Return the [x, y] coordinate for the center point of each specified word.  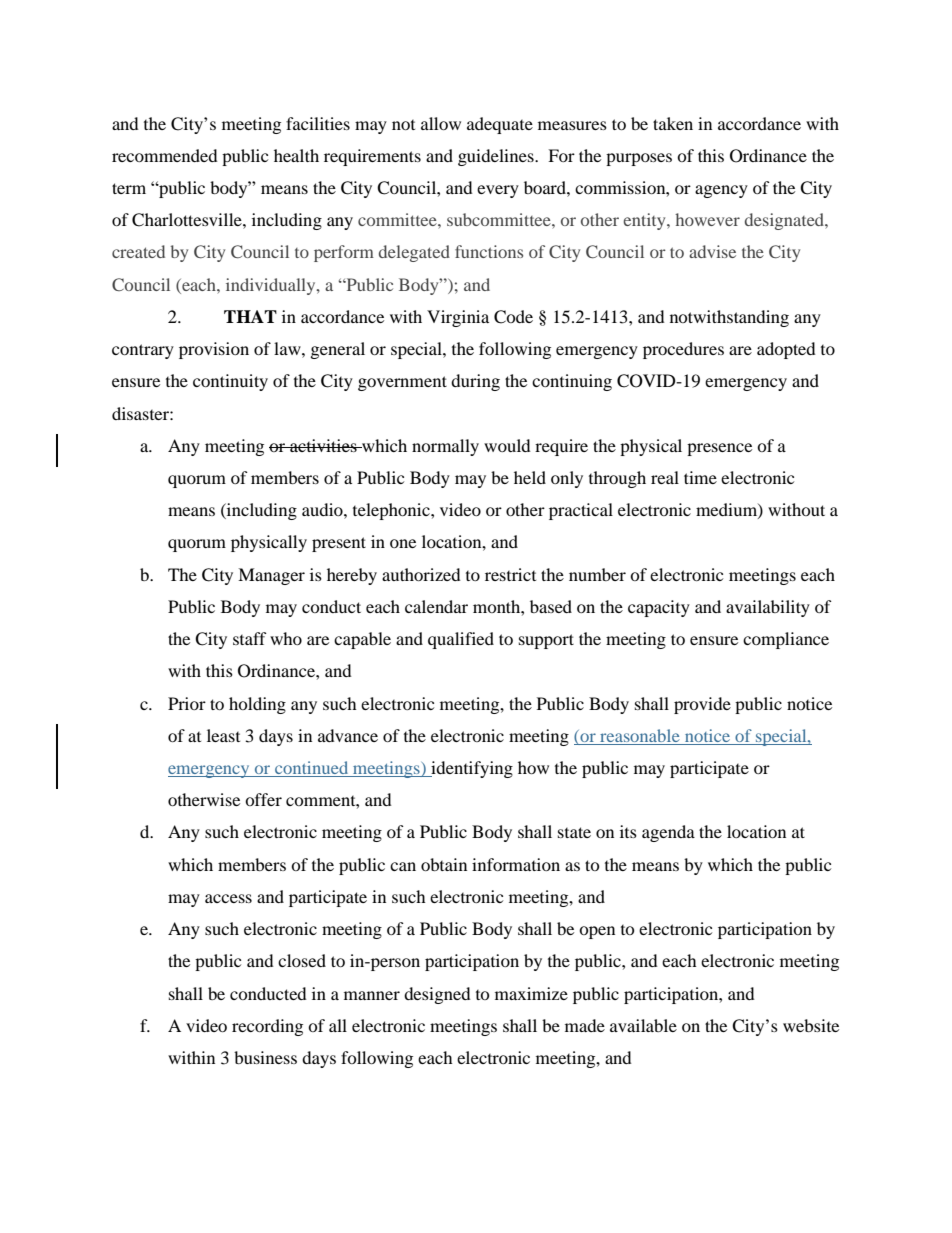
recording [267, 1027]
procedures [683, 350]
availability [768, 608]
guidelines [497, 157]
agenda [668, 833]
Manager [271, 576]
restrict [510, 574]
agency [721, 191]
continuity [230, 382]
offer [263, 799]
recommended [165, 155]
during [475, 382]
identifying [471, 769]
